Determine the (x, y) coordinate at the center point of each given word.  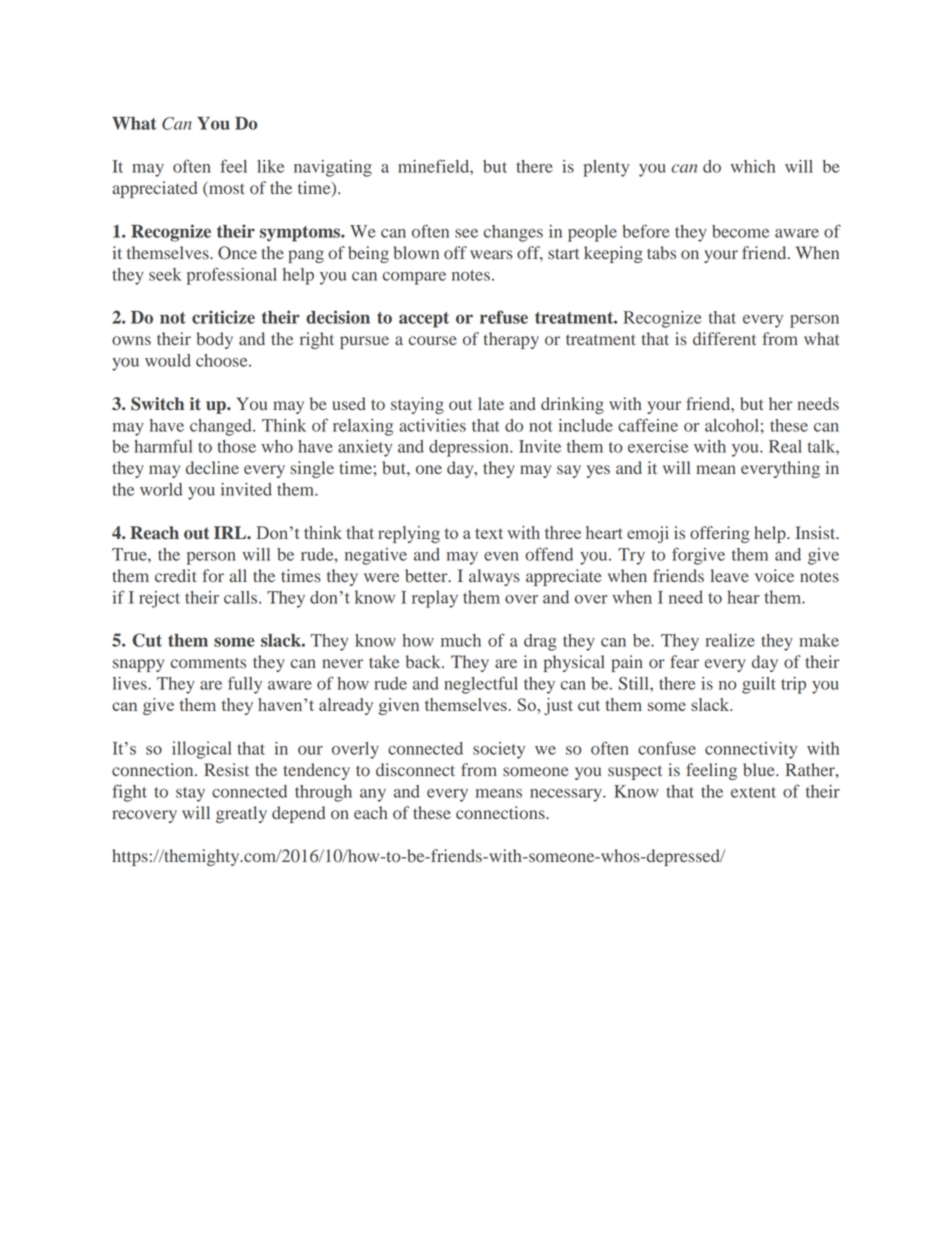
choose (223, 360)
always (494, 577)
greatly (241, 814)
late (491, 403)
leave (729, 575)
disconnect (415, 770)
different (724, 338)
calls (242, 597)
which (753, 166)
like (270, 166)
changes (513, 233)
